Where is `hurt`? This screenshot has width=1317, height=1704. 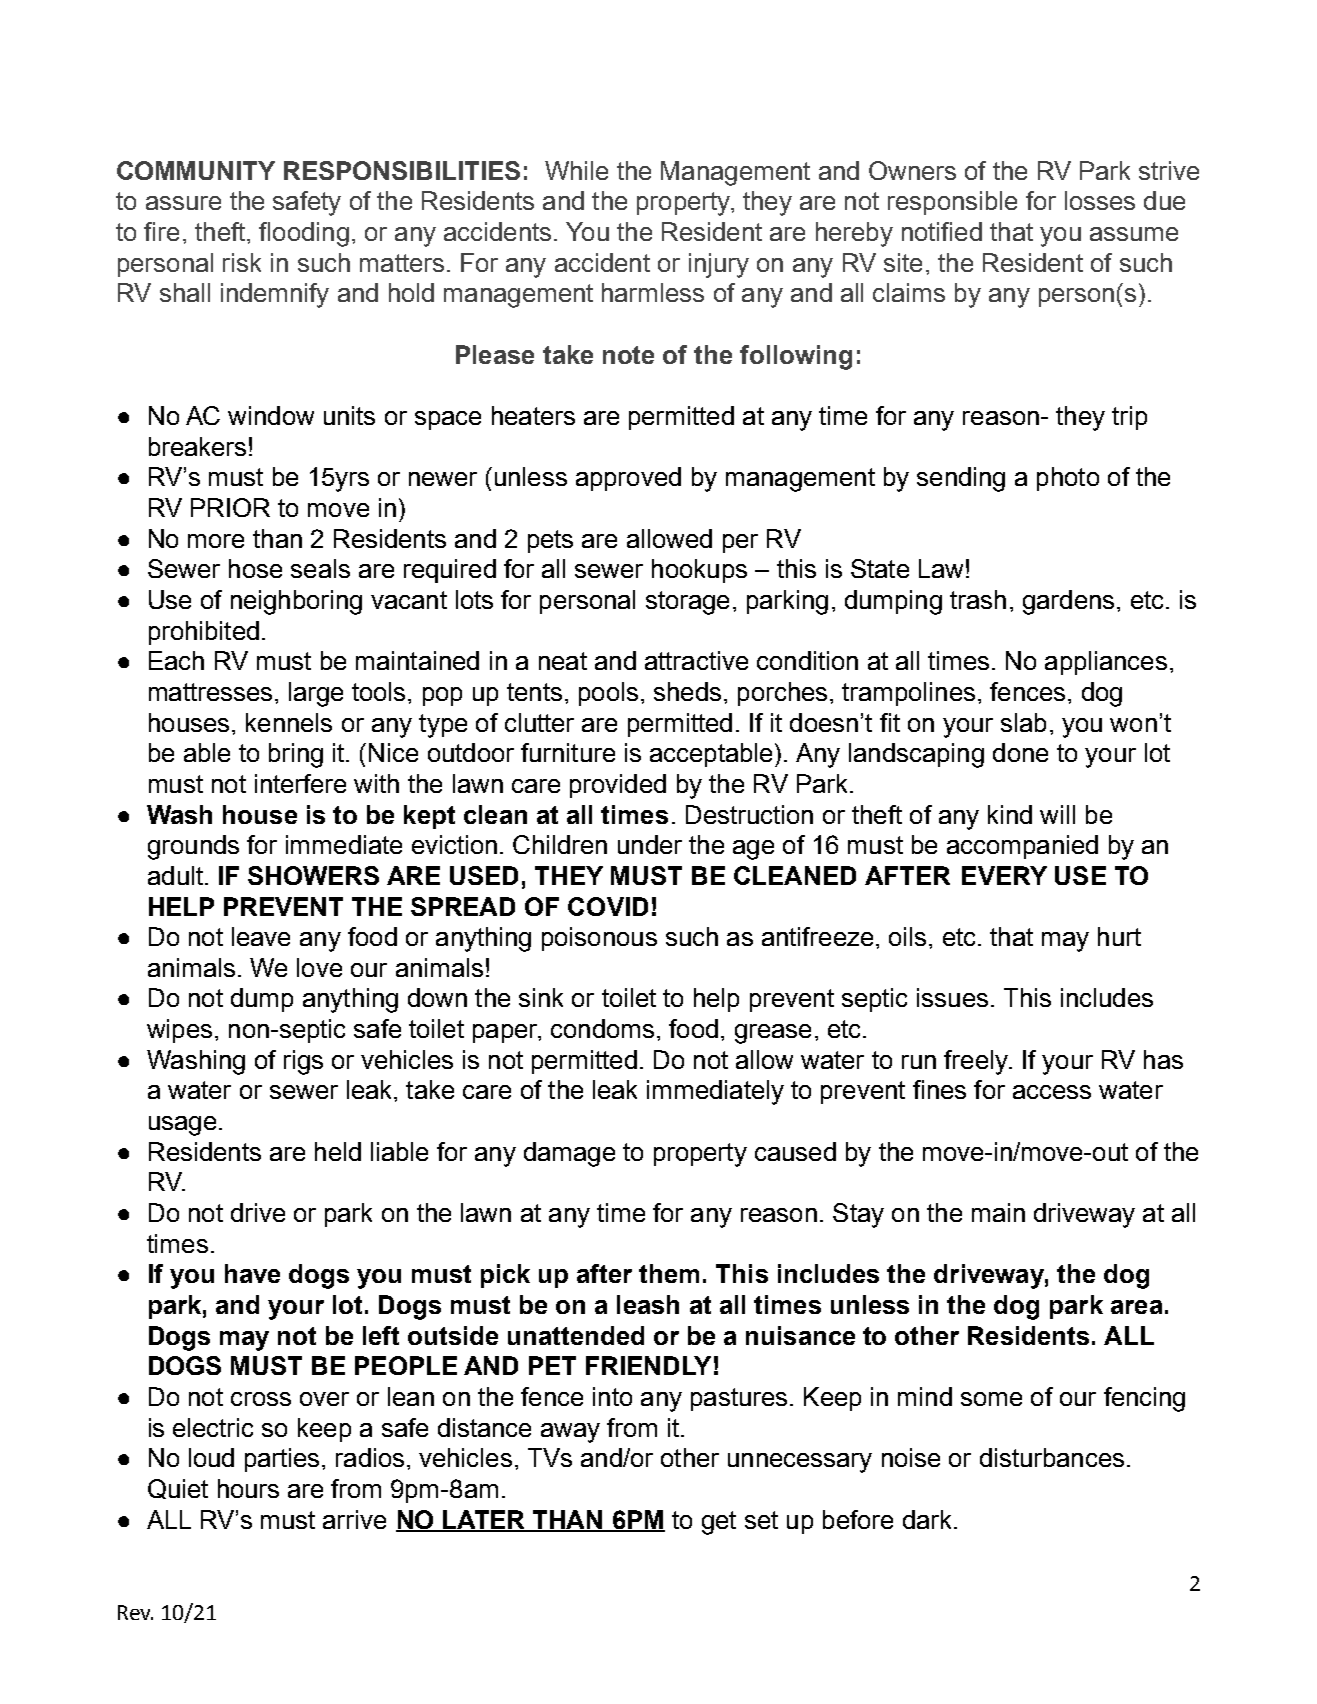 hurt is located at coordinates (1119, 936).
